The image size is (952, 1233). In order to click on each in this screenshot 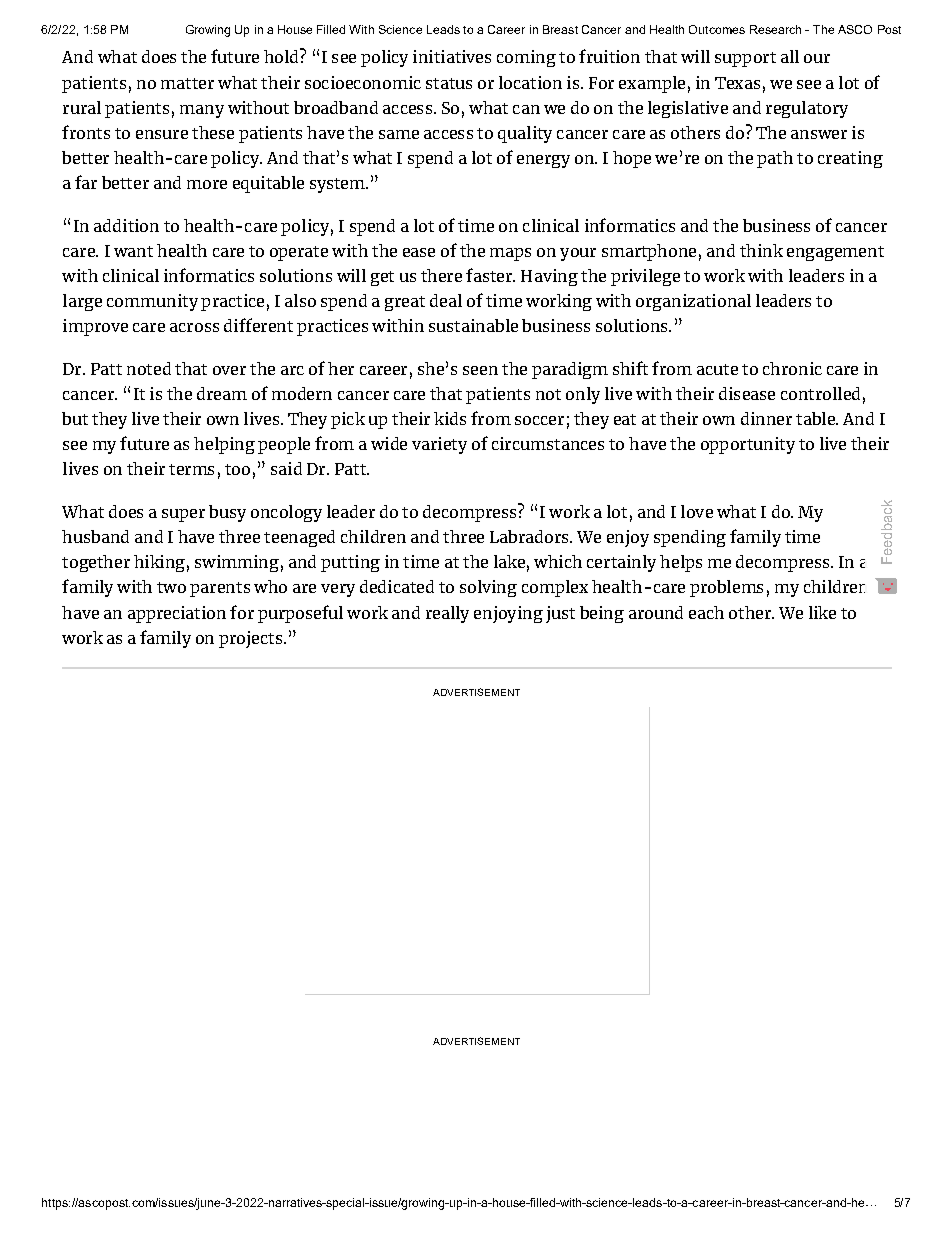, I will do `click(706, 612)`.
